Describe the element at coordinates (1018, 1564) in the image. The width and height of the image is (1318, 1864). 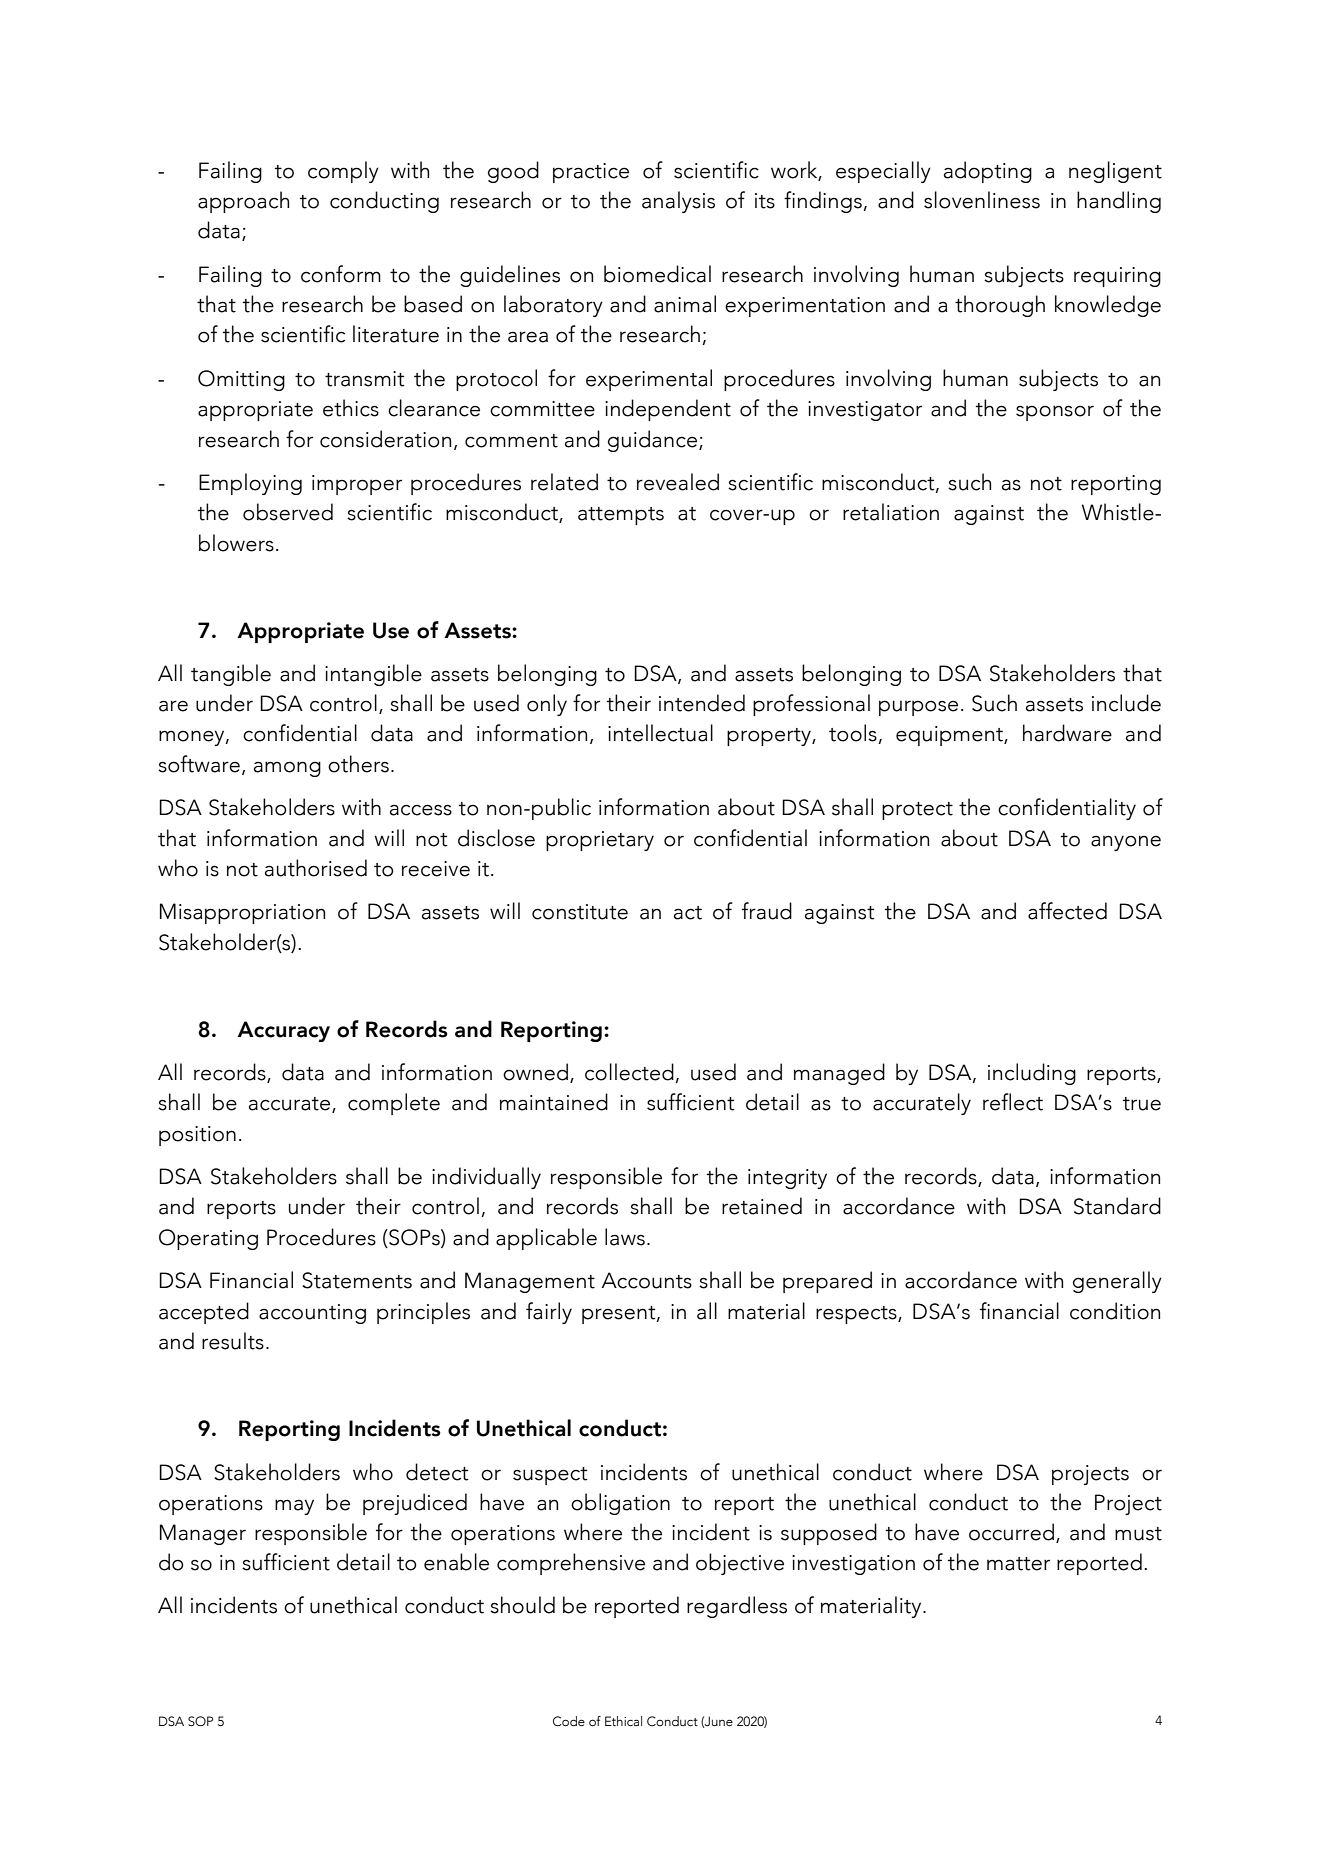
I see `matter` at that location.
